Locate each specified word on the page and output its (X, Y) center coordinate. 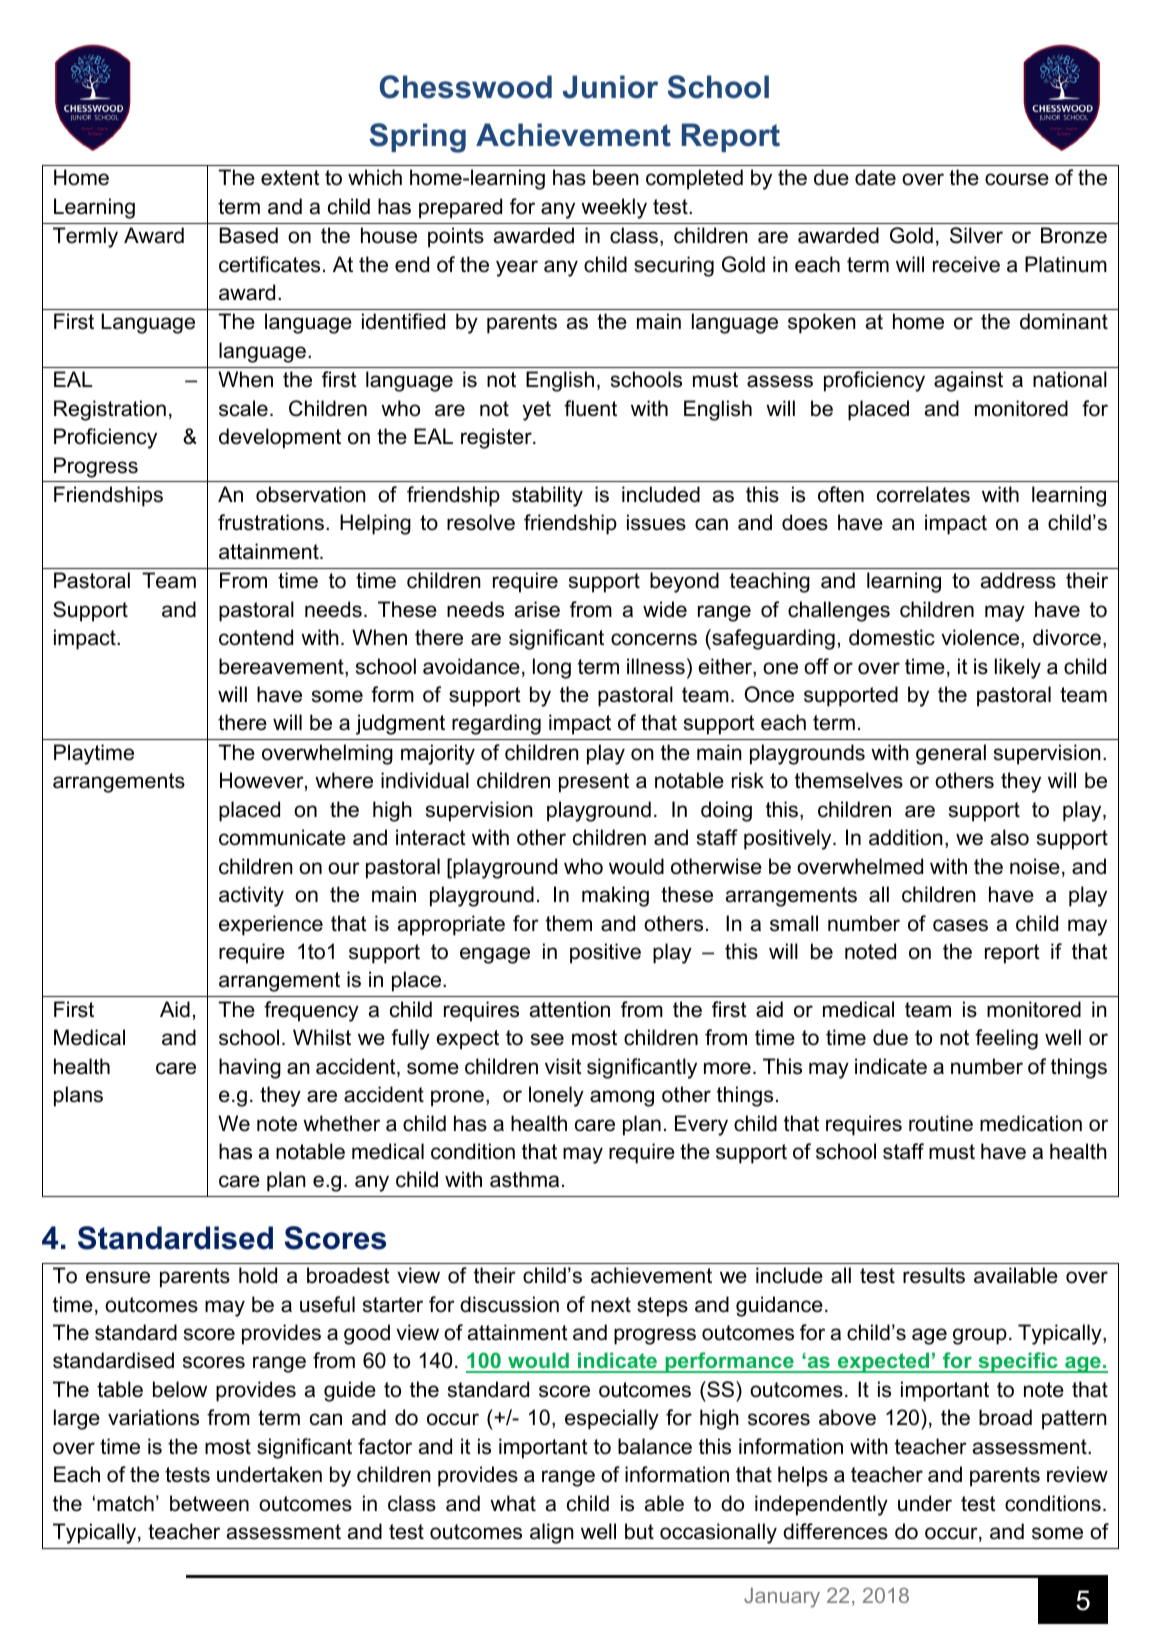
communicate (282, 837)
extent (290, 178)
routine (941, 1123)
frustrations (271, 522)
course (1017, 179)
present (594, 783)
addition (906, 837)
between (209, 1503)
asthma (524, 1179)
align (552, 1533)
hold (258, 1275)
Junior (610, 87)
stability (547, 496)
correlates (923, 494)
